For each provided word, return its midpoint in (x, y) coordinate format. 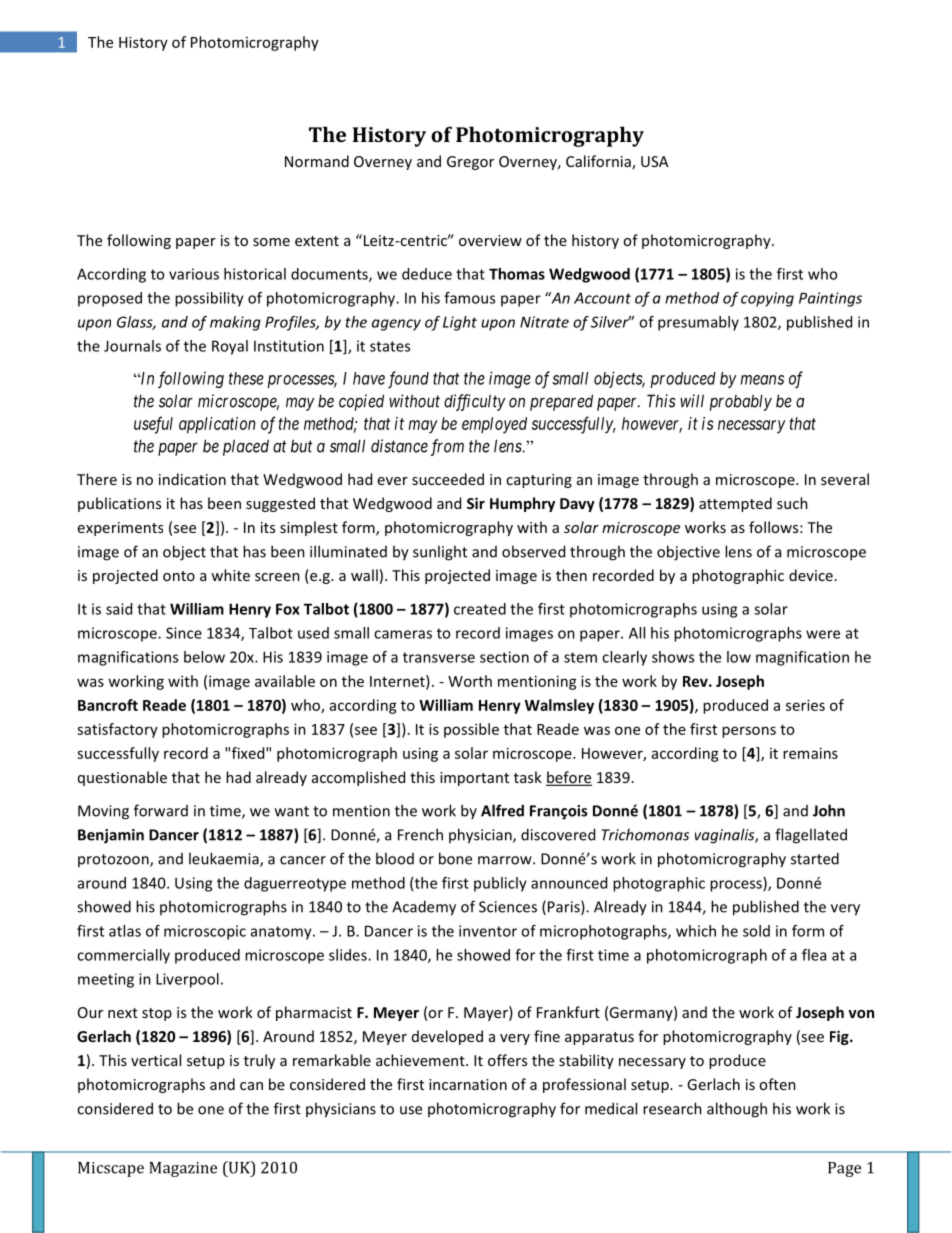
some (271, 242)
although (737, 1110)
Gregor (470, 163)
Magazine (183, 1169)
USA (654, 161)
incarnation (468, 1084)
